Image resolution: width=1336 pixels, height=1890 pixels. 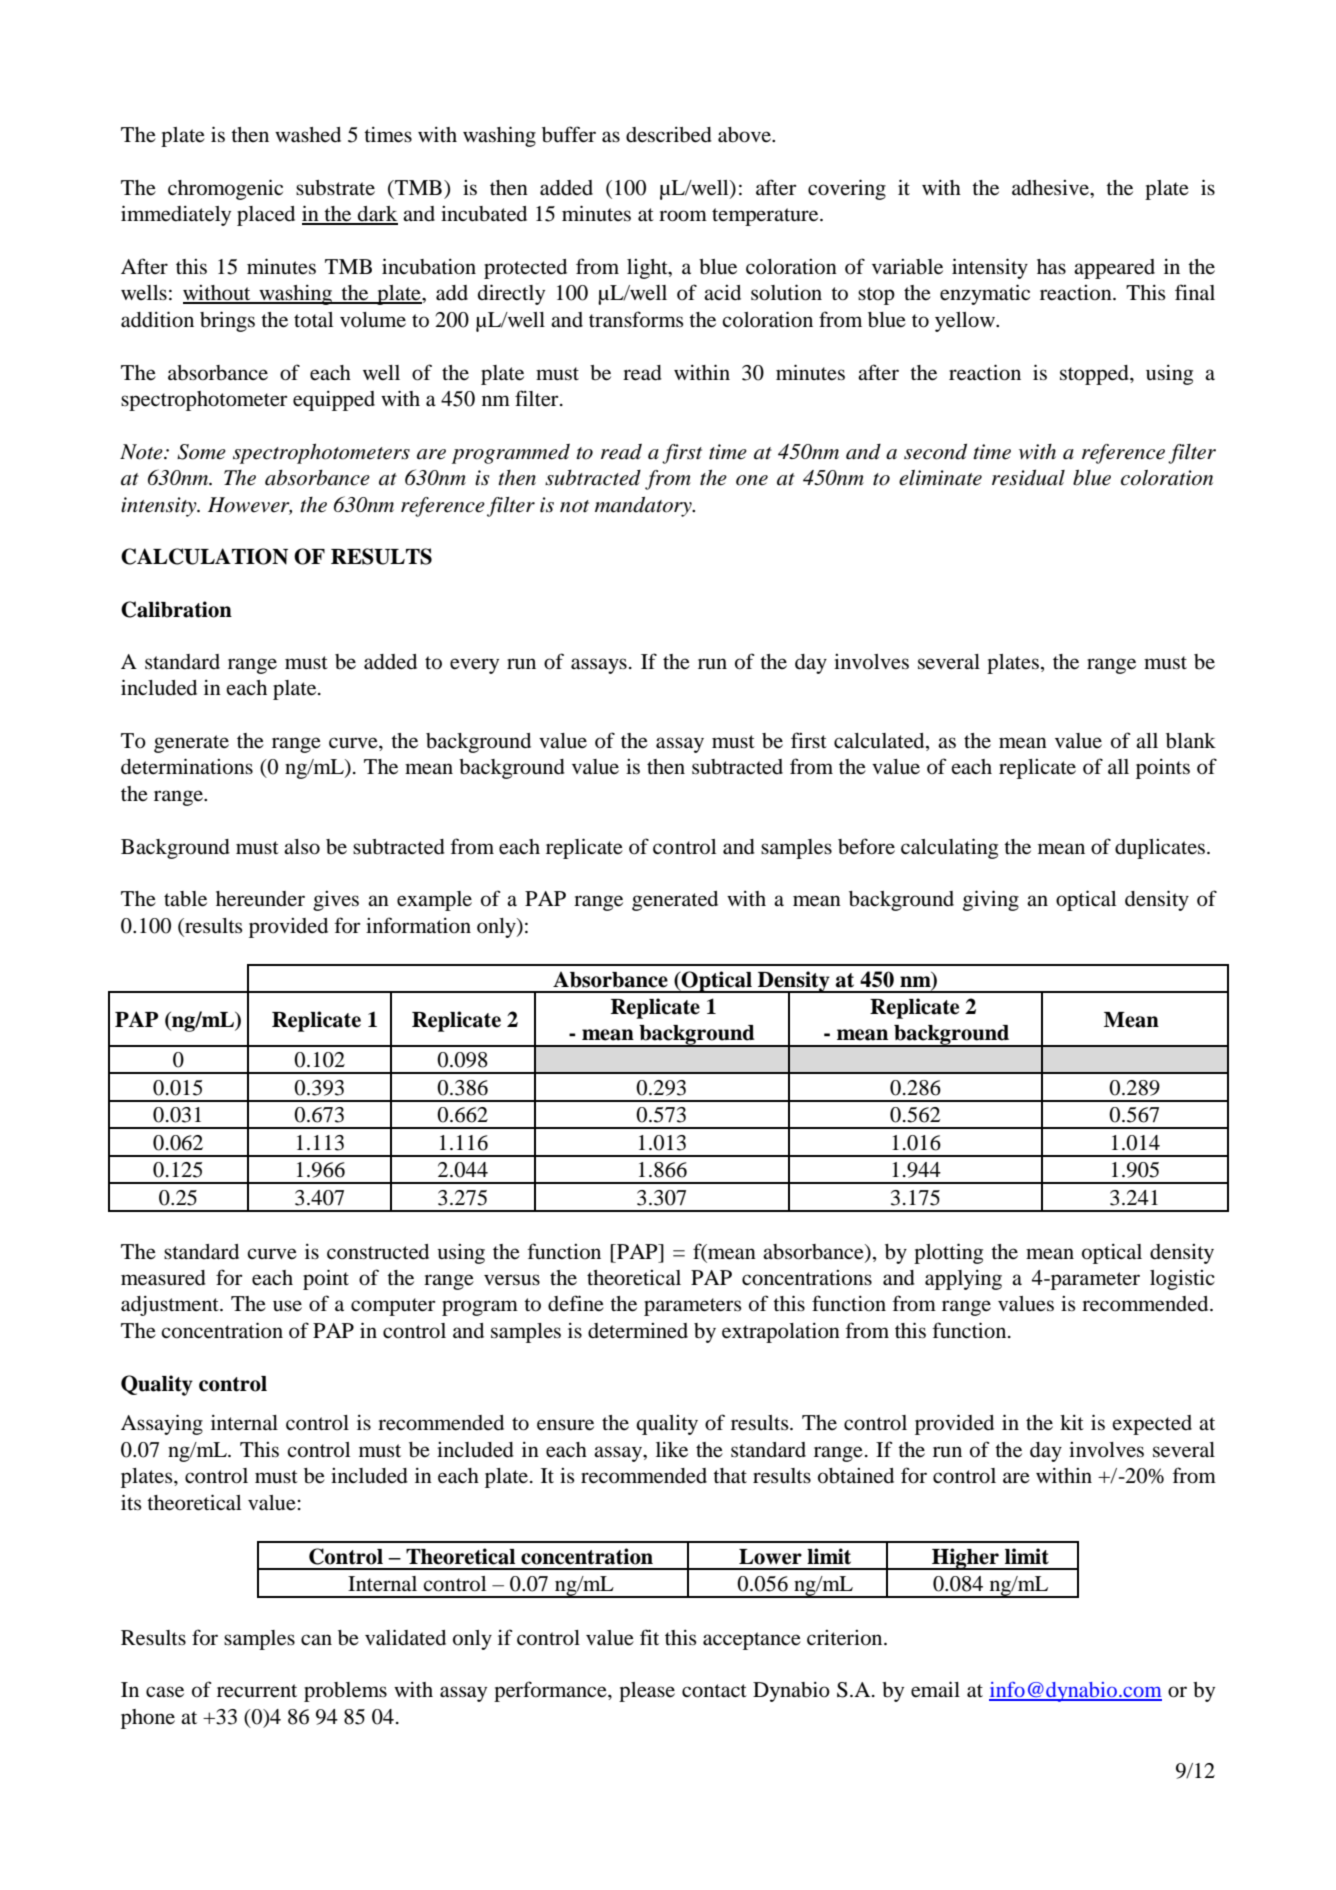 What do you see at coordinates (638, 1331) in the screenshot?
I see `determined` at bounding box center [638, 1331].
